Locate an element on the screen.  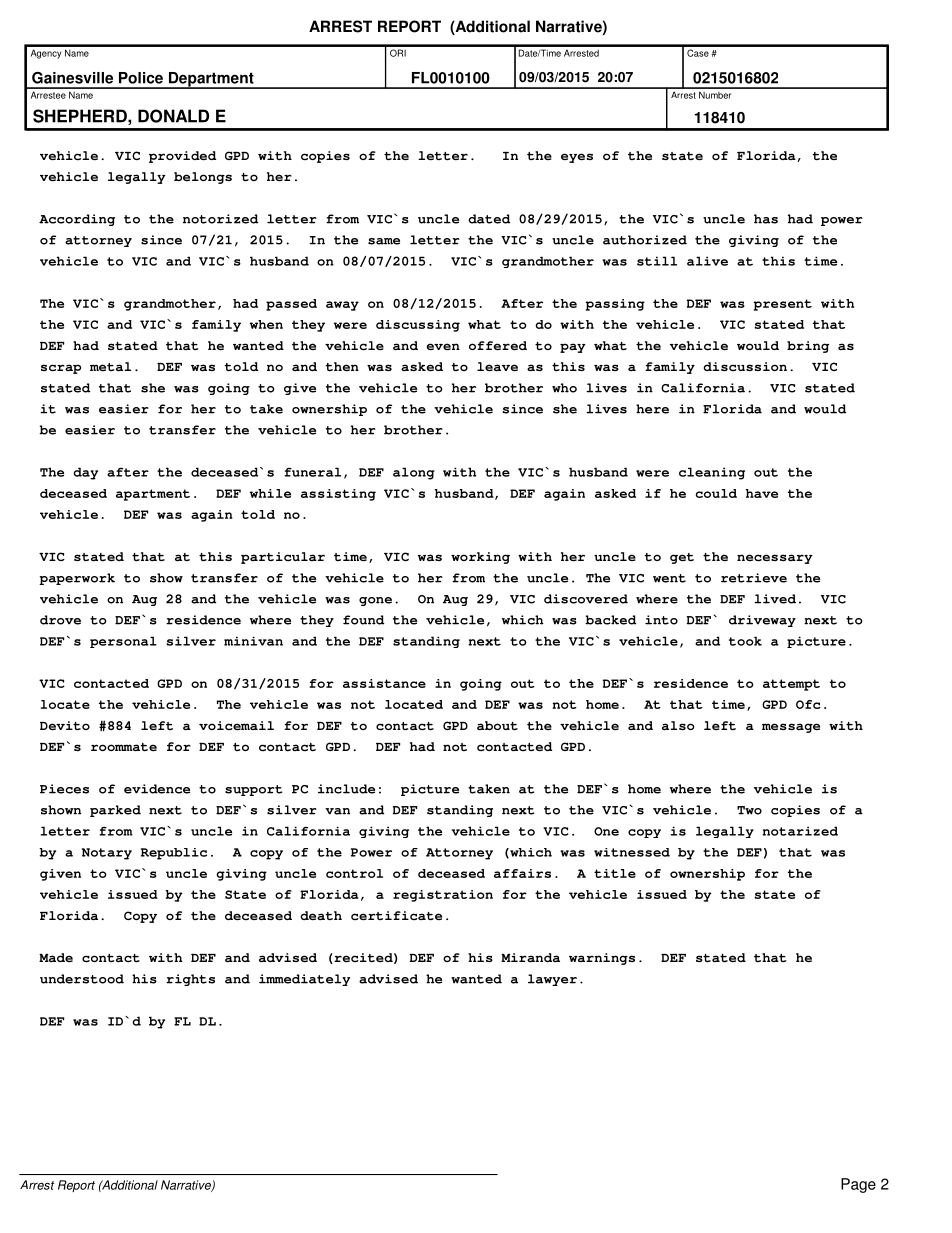
has is located at coordinates (766, 219).
